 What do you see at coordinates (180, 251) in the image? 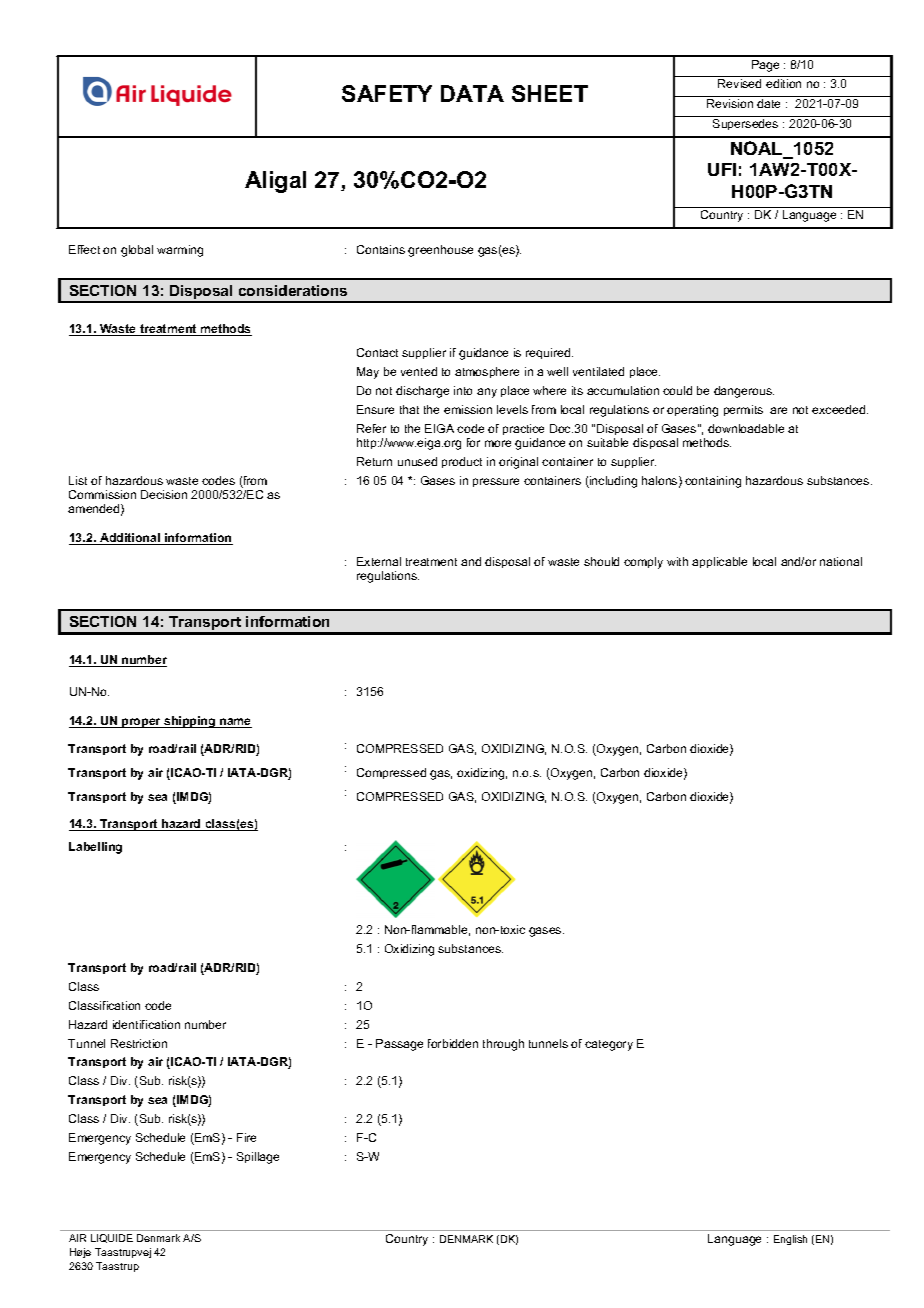
I see `warming` at bounding box center [180, 251].
